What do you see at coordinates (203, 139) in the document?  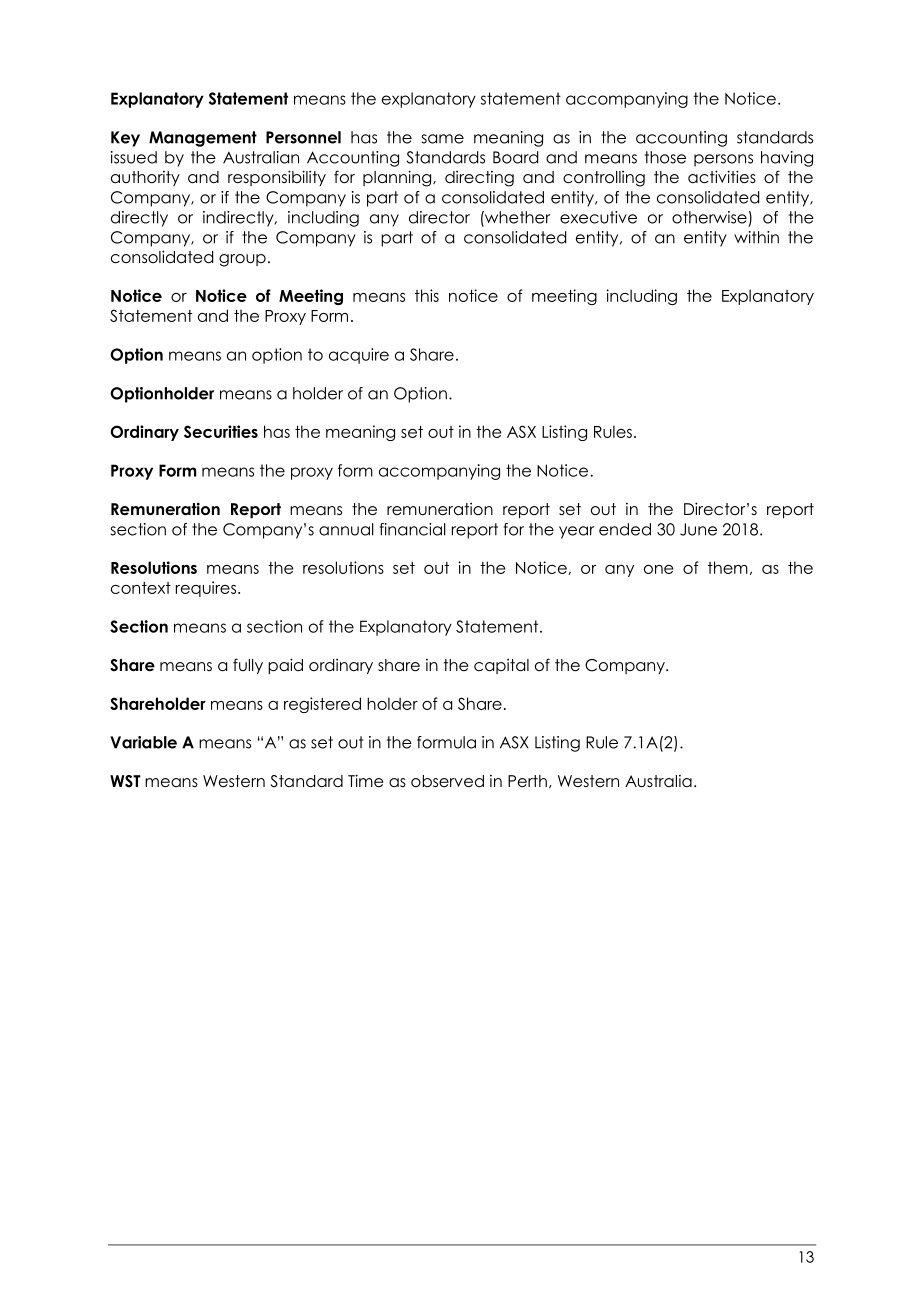 I see `Management` at bounding box center [203, 139].
